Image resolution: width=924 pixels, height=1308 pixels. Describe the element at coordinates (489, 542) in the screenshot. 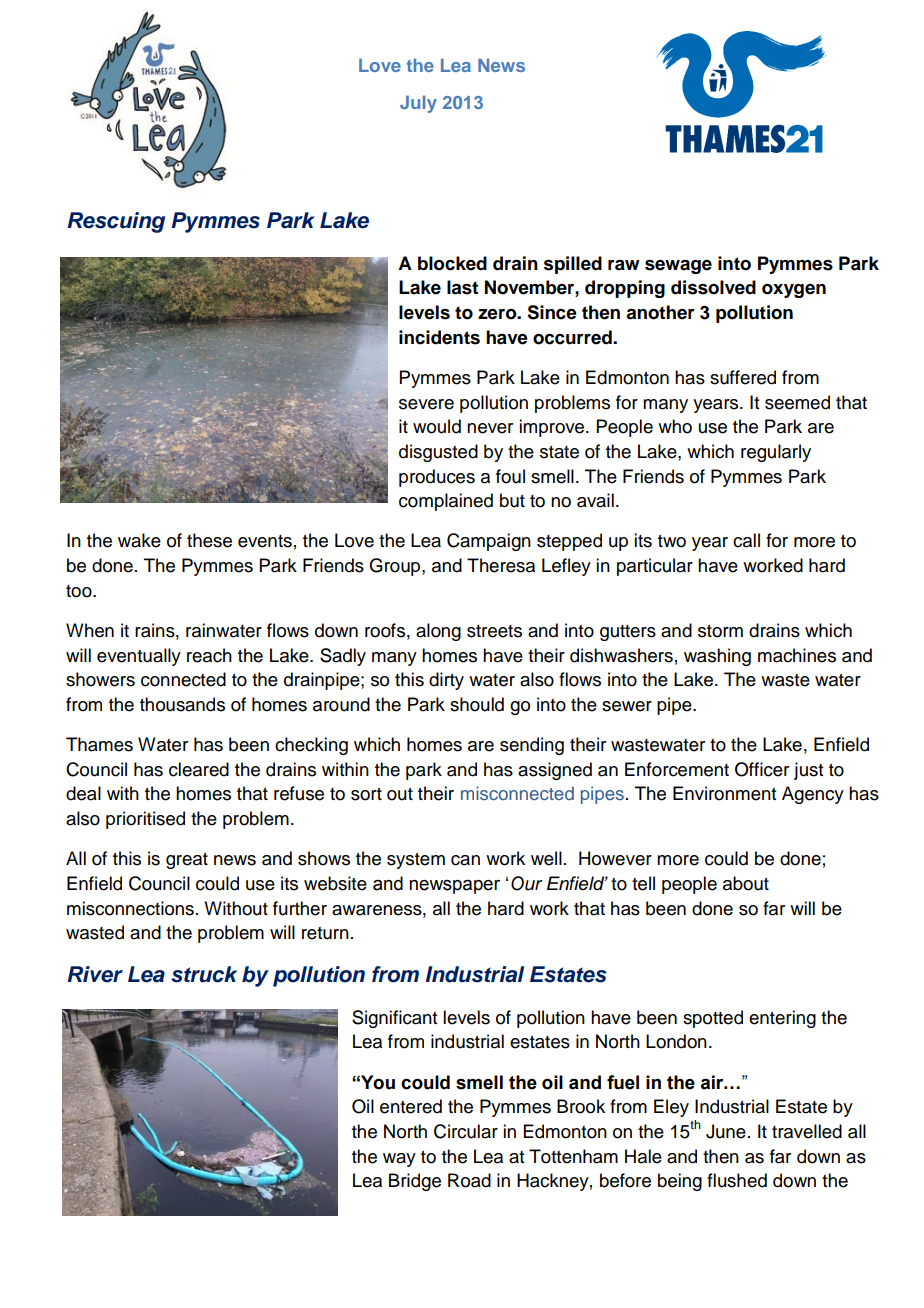

I see `Campaign` at that location.
